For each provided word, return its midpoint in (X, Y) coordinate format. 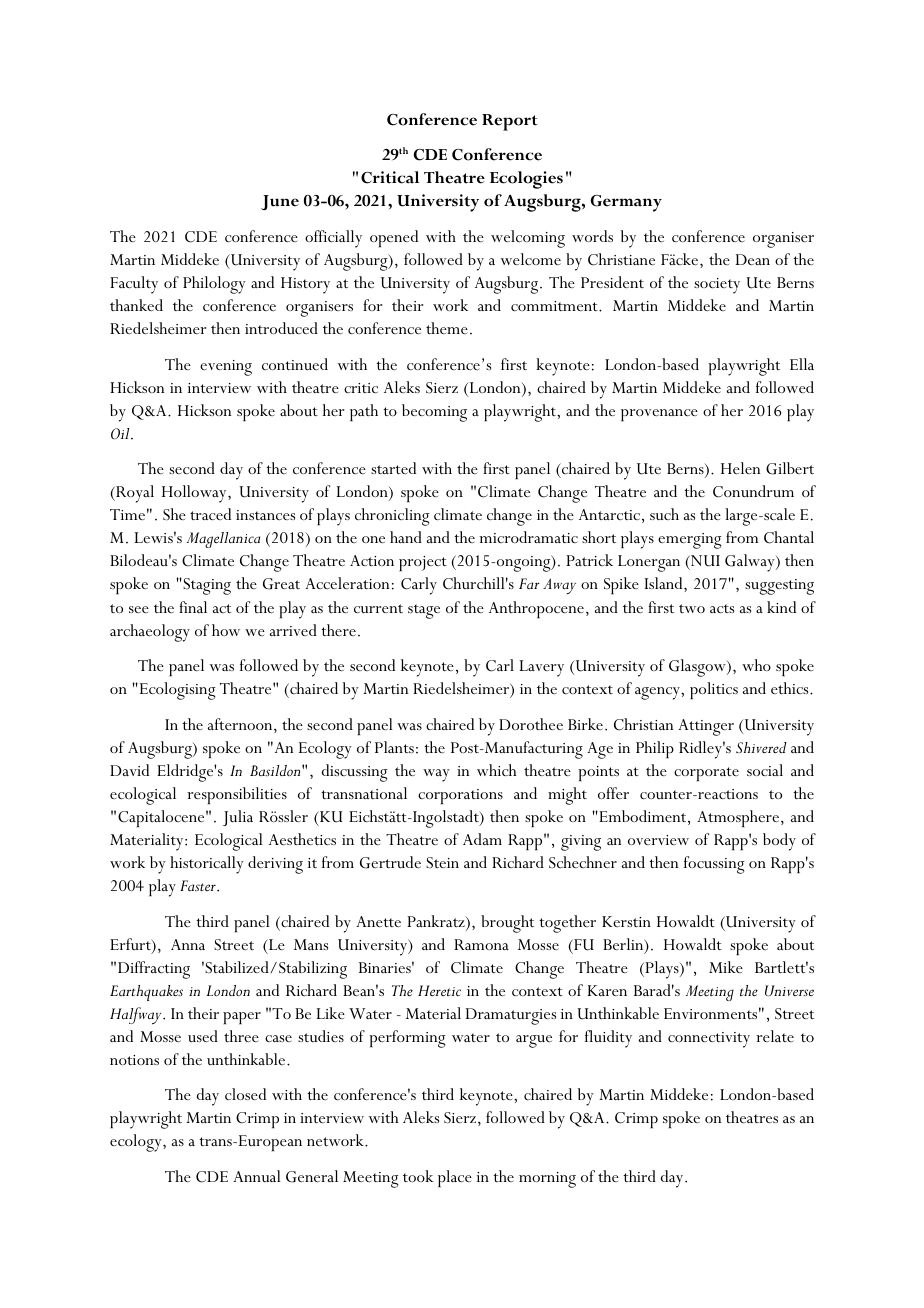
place (455, 1178)
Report (509, 122)
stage (424, 611)
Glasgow (698, 668)
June (280, 202)
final (193, 607)
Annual (257, 1176)
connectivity (709, 1040)
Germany (626, 203)
